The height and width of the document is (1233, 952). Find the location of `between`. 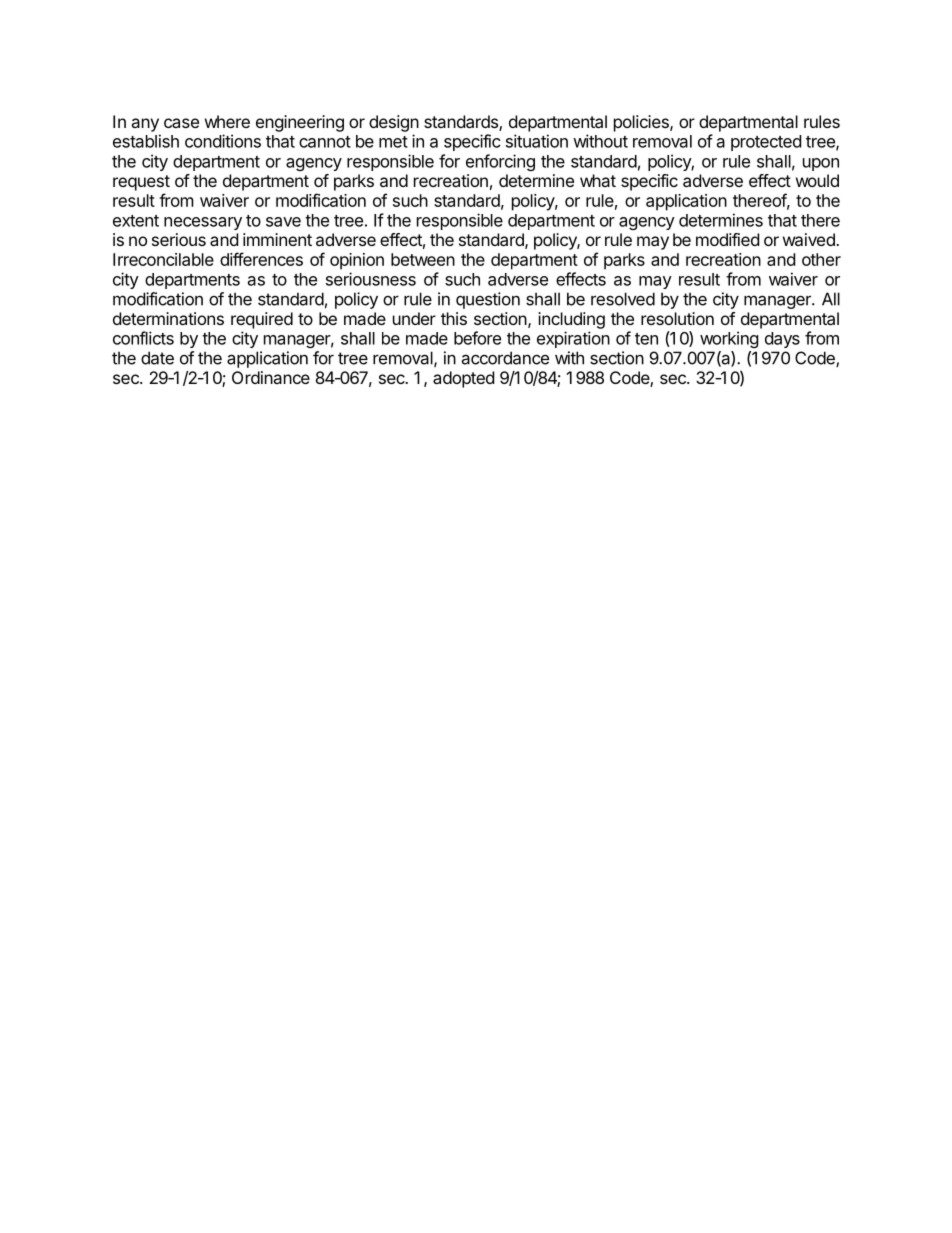

between is located at coordinates (423, 259).
